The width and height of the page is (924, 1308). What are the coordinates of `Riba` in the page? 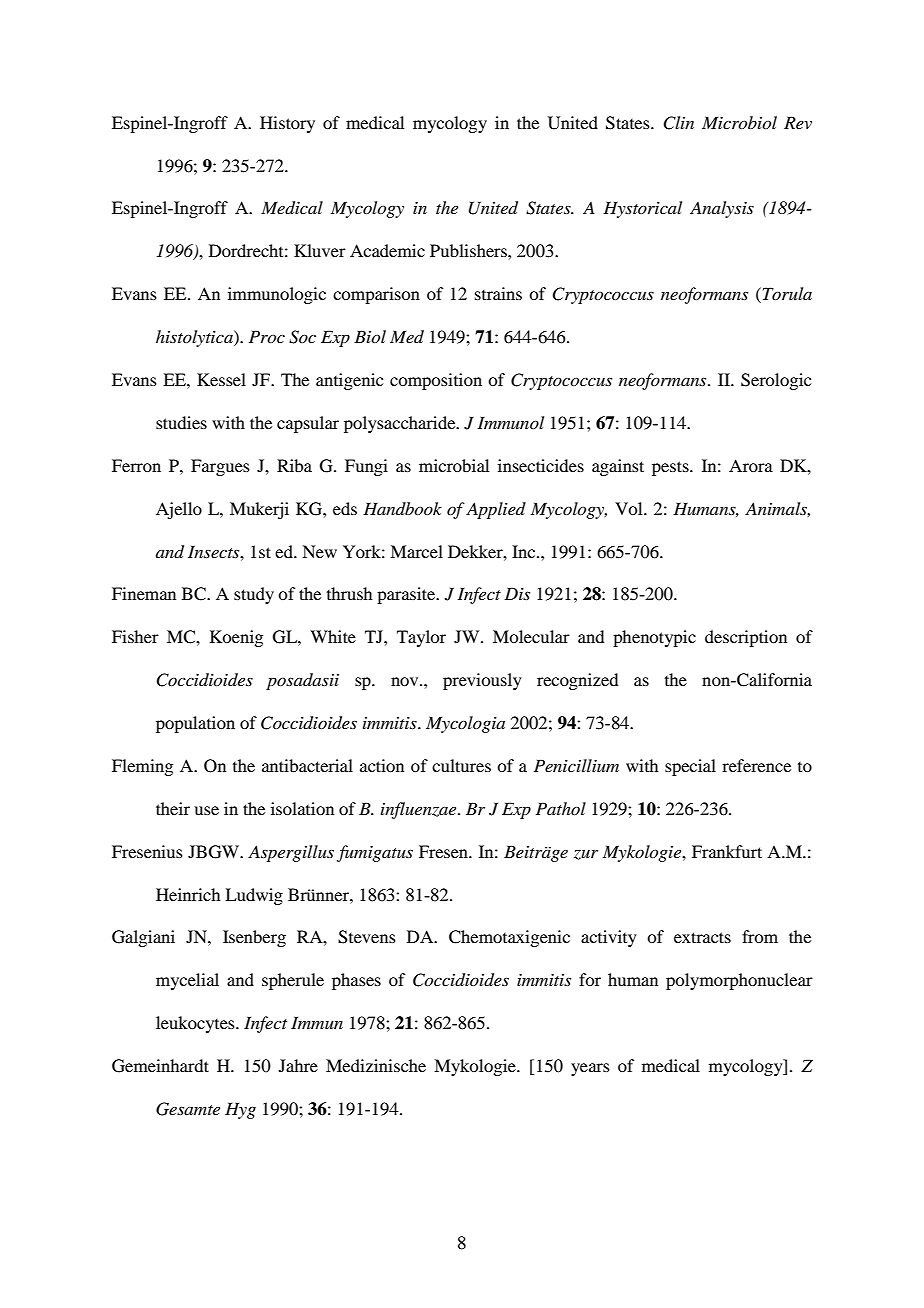 It's located at (294, 465).
